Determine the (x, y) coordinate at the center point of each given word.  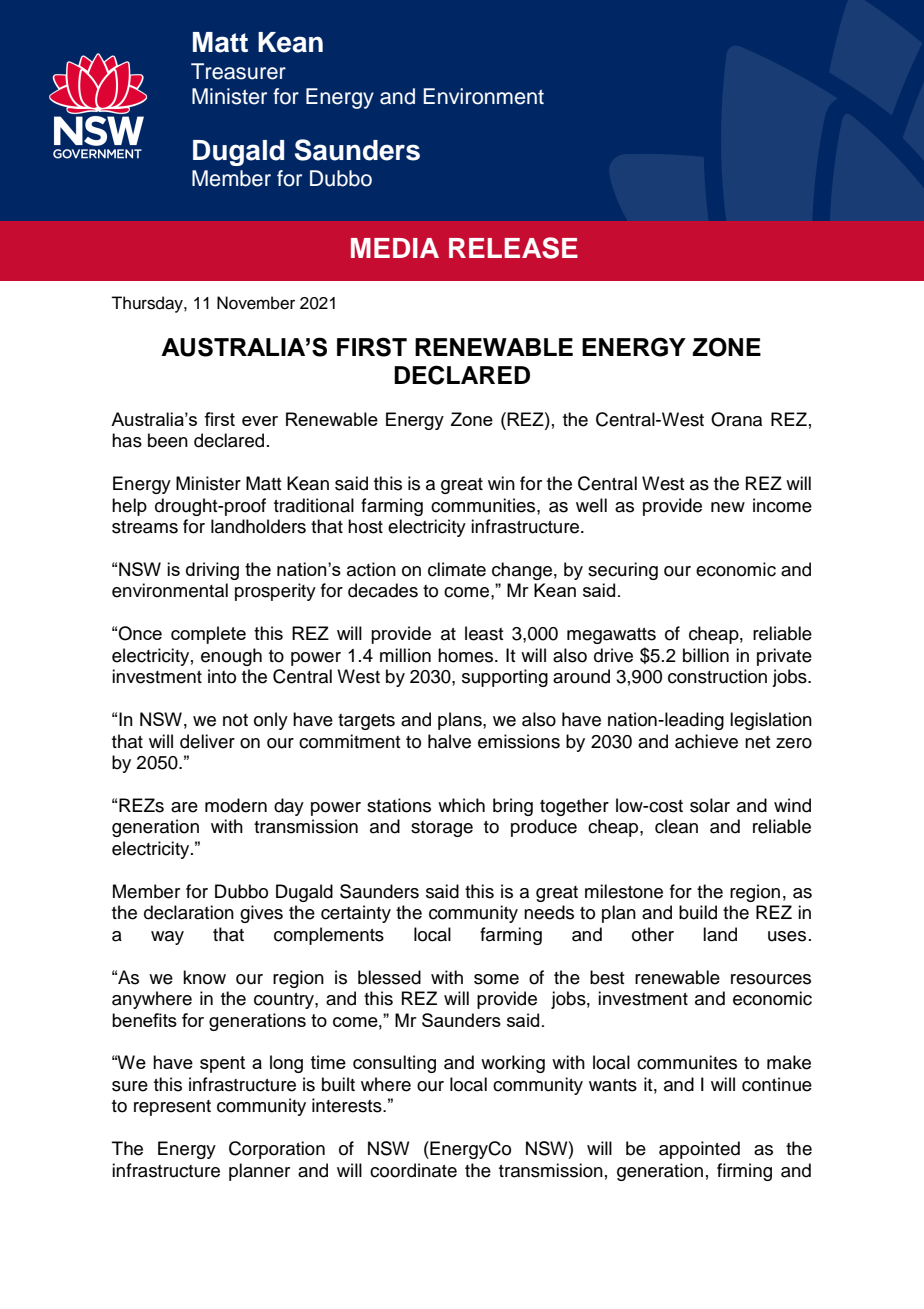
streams (145, 527)
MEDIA (395, 248)
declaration (189, 912)
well (591, 505)
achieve (706, 741)
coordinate (413, 1170)
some (496, 979)
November (256, 303)
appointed (699, 1150)
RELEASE (513, 248)
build (698, 912)
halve (449, 741)
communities (484, 505)
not (235, 720)
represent (172, 1108)
